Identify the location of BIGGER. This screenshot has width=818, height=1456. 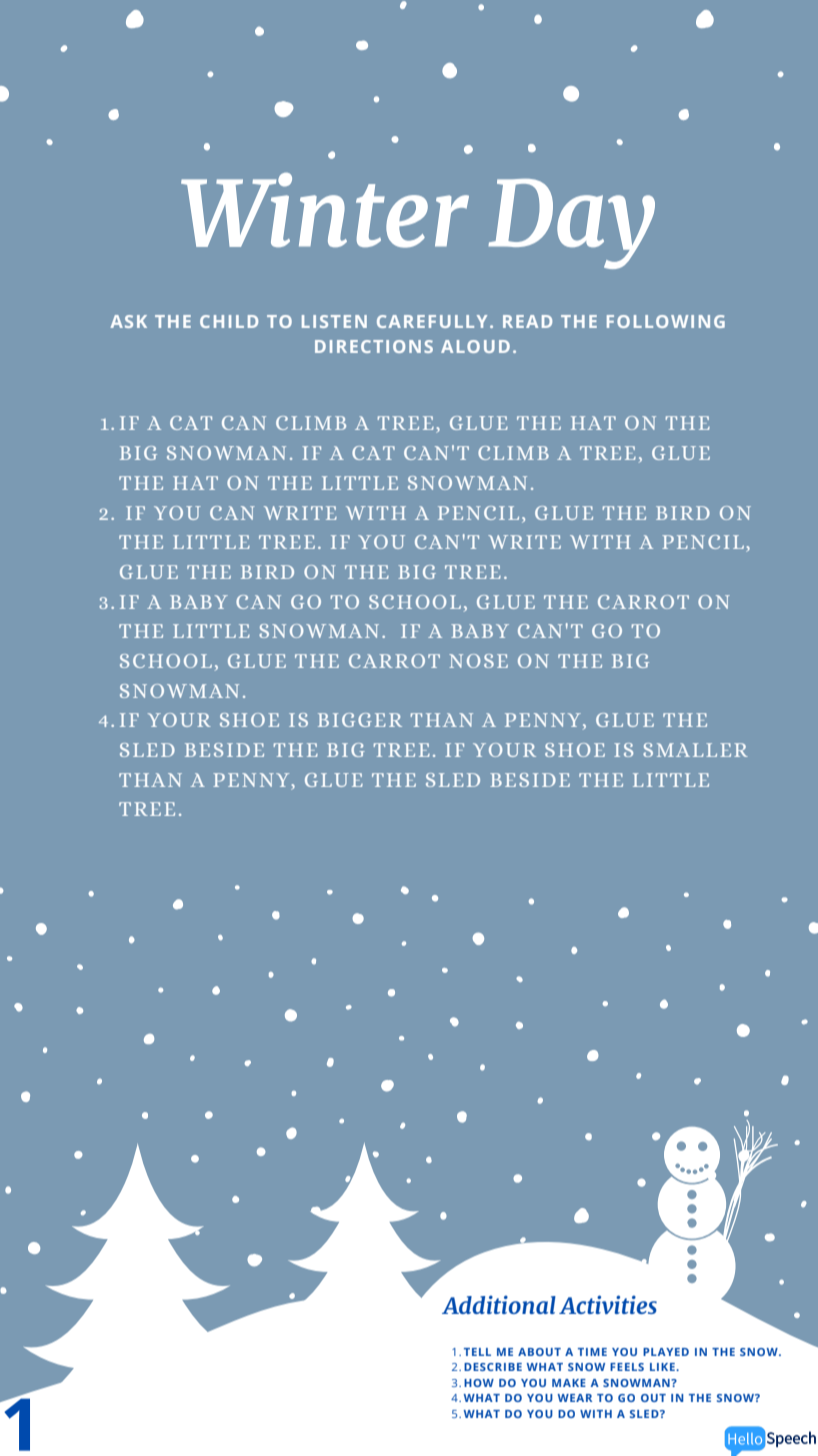
(360, 720).
